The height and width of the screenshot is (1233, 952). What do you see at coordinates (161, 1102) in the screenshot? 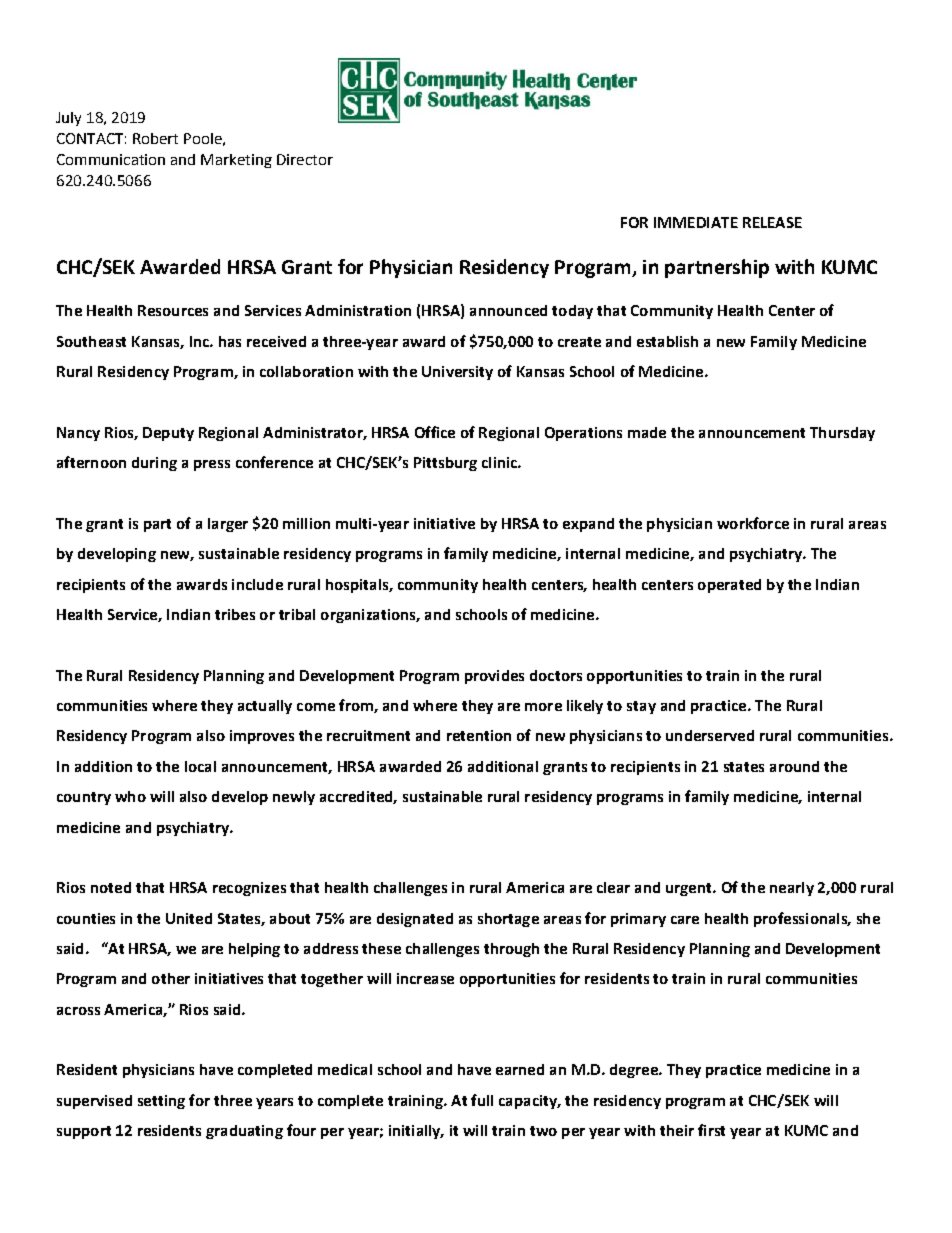
I see `setting` at bounding box center [161, 1102].
